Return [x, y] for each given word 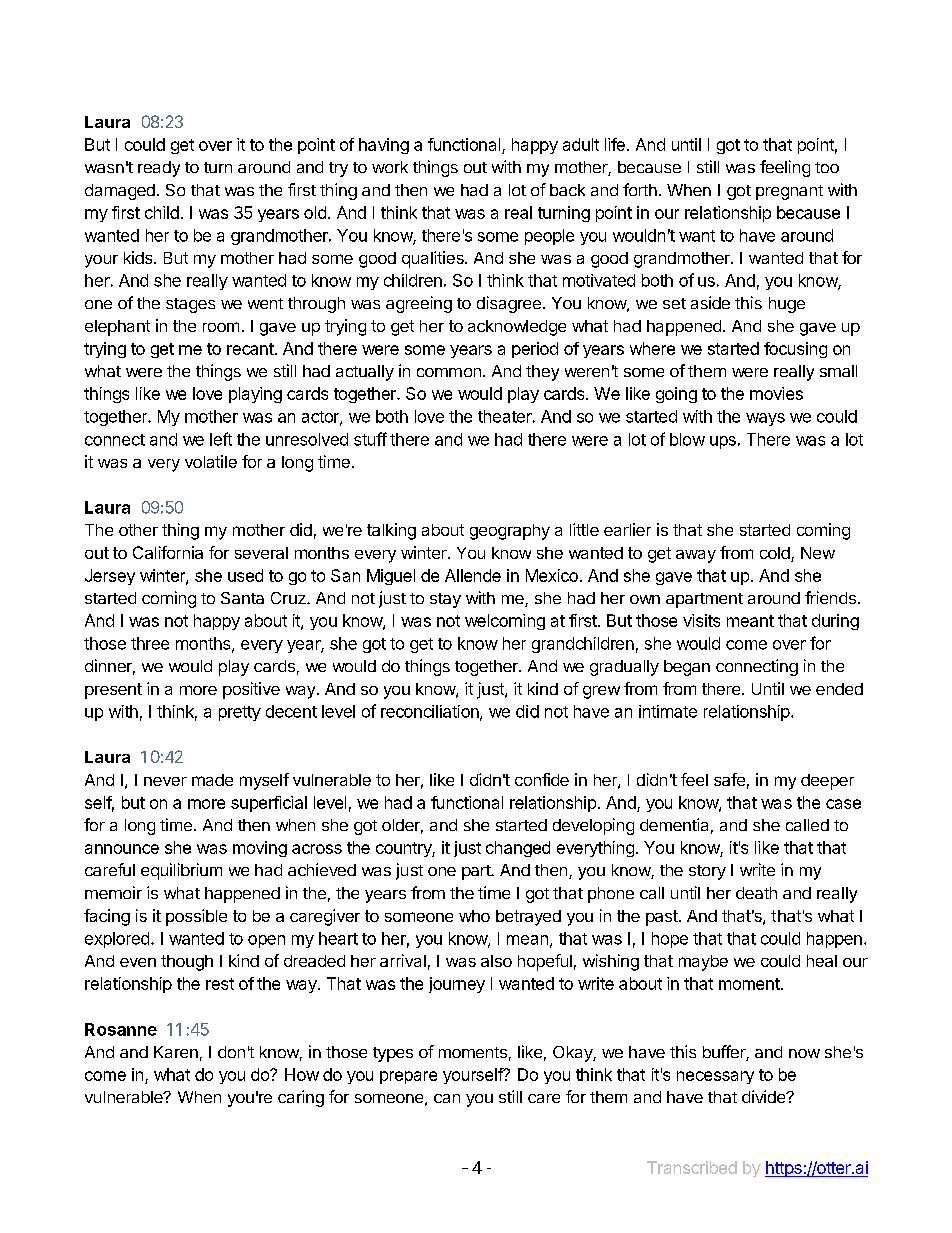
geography [510, 532]
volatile [211, 461]
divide [764, 1096]
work [390, 167]
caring [301, 1098]
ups [723, 442]
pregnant [789, 192]
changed [518, 849]
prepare [408, 1077]
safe [729, 779]
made [212, 780]
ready [159, 169]
